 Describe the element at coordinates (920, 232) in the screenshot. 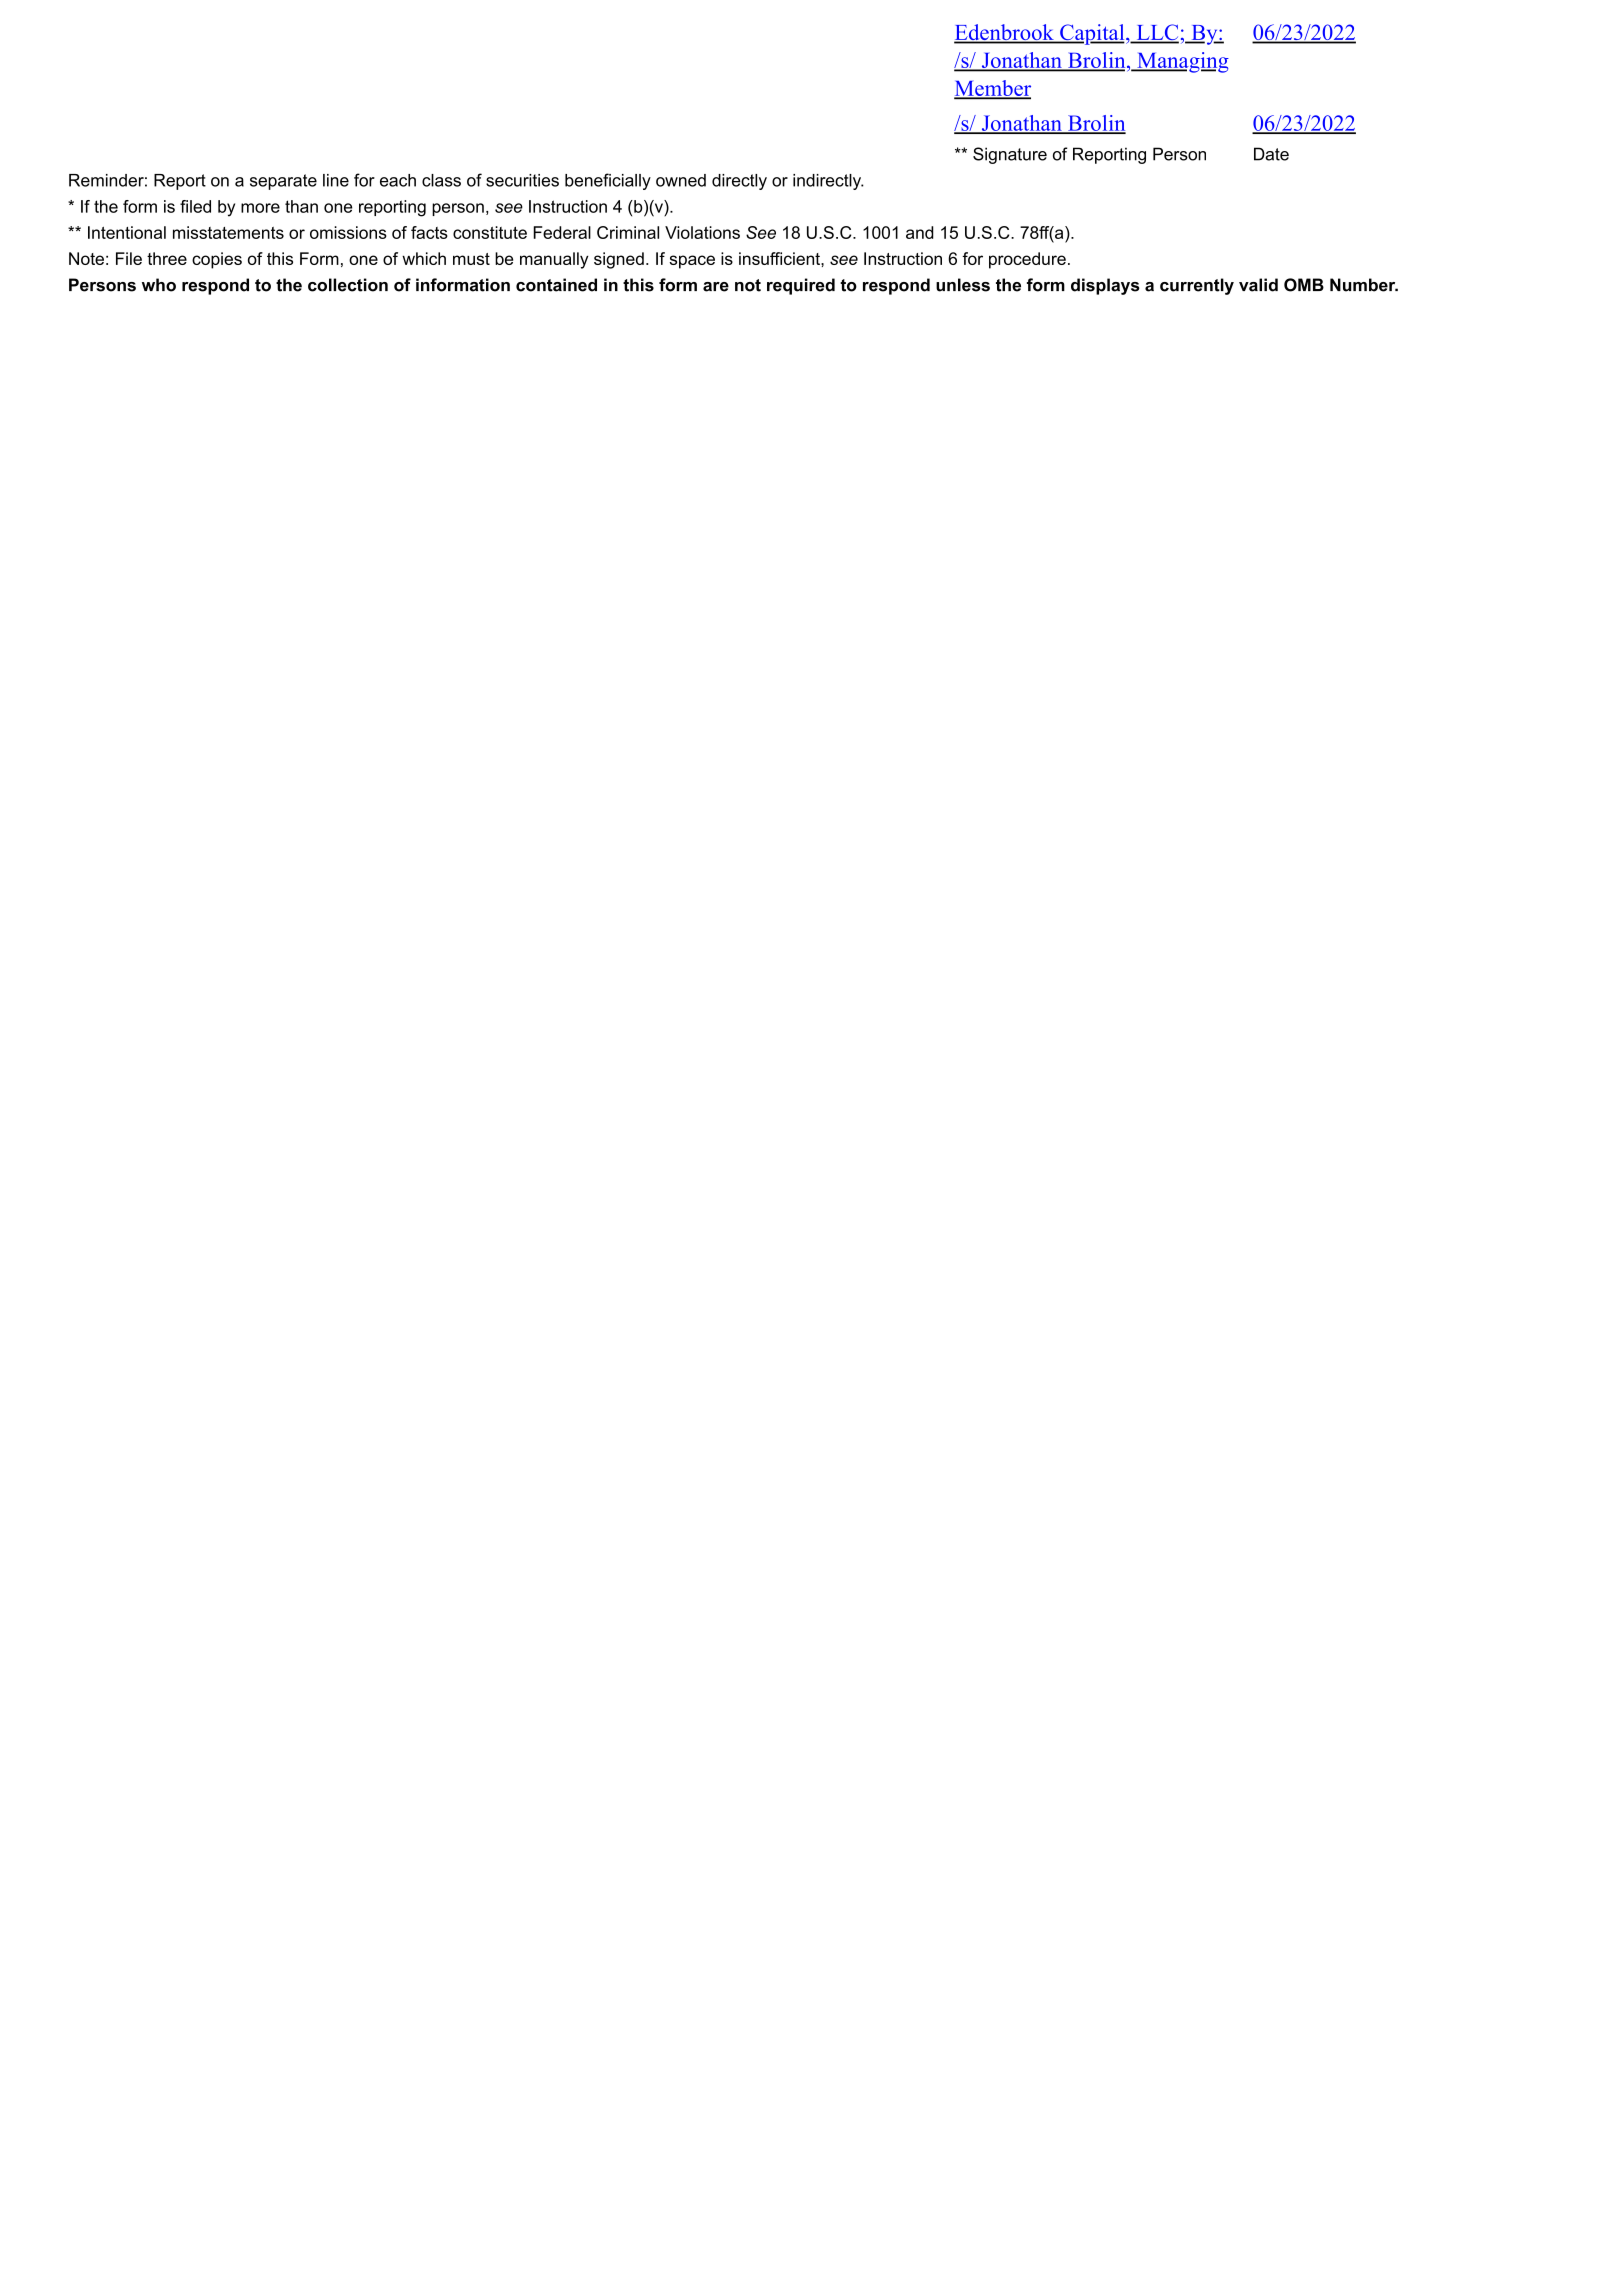

I see `and` at that location.
